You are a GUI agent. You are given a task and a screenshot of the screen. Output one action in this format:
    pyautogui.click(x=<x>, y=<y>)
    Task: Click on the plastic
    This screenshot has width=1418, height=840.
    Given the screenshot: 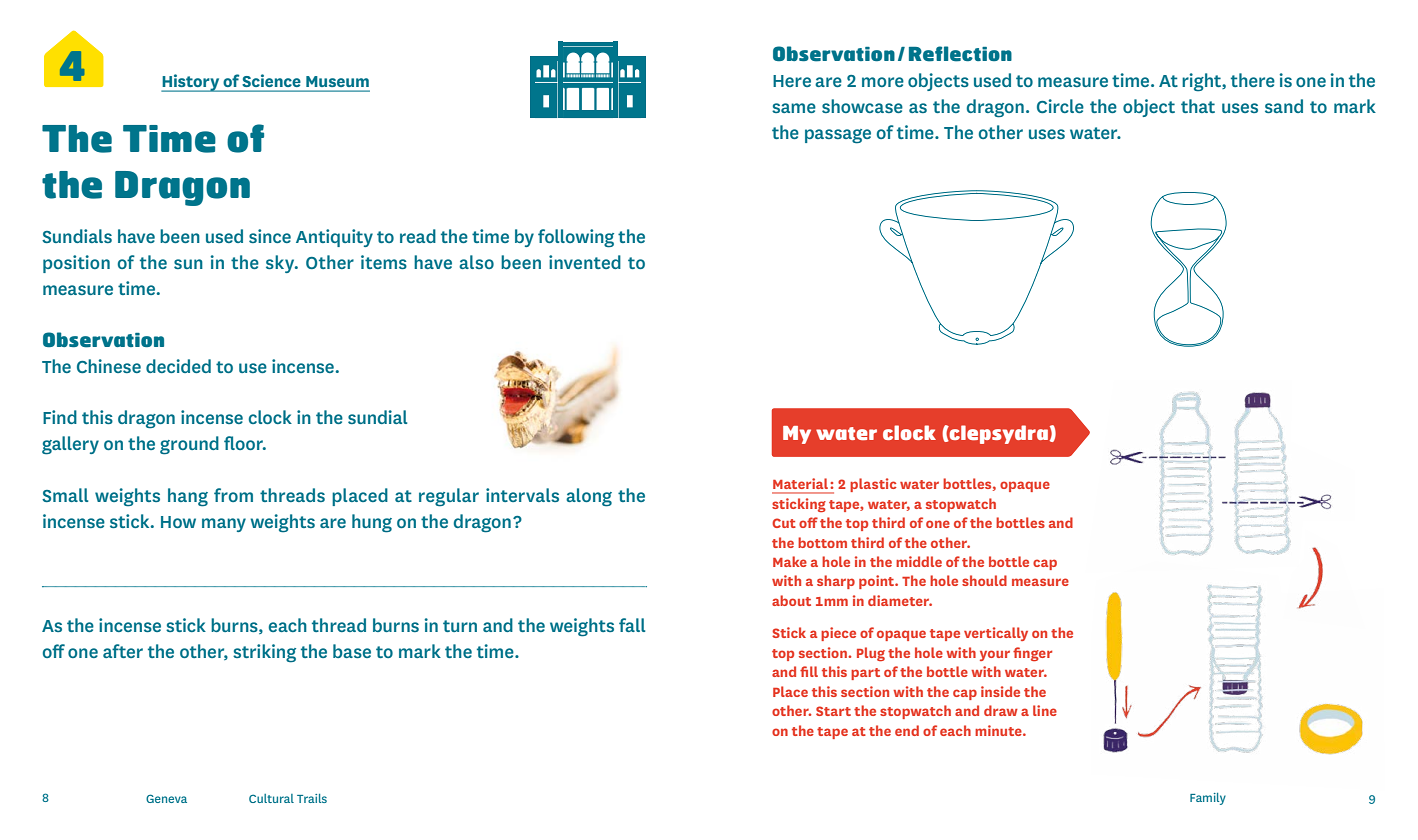 What is the action you would take?
    pyautogui.click(x=873, y=485)
